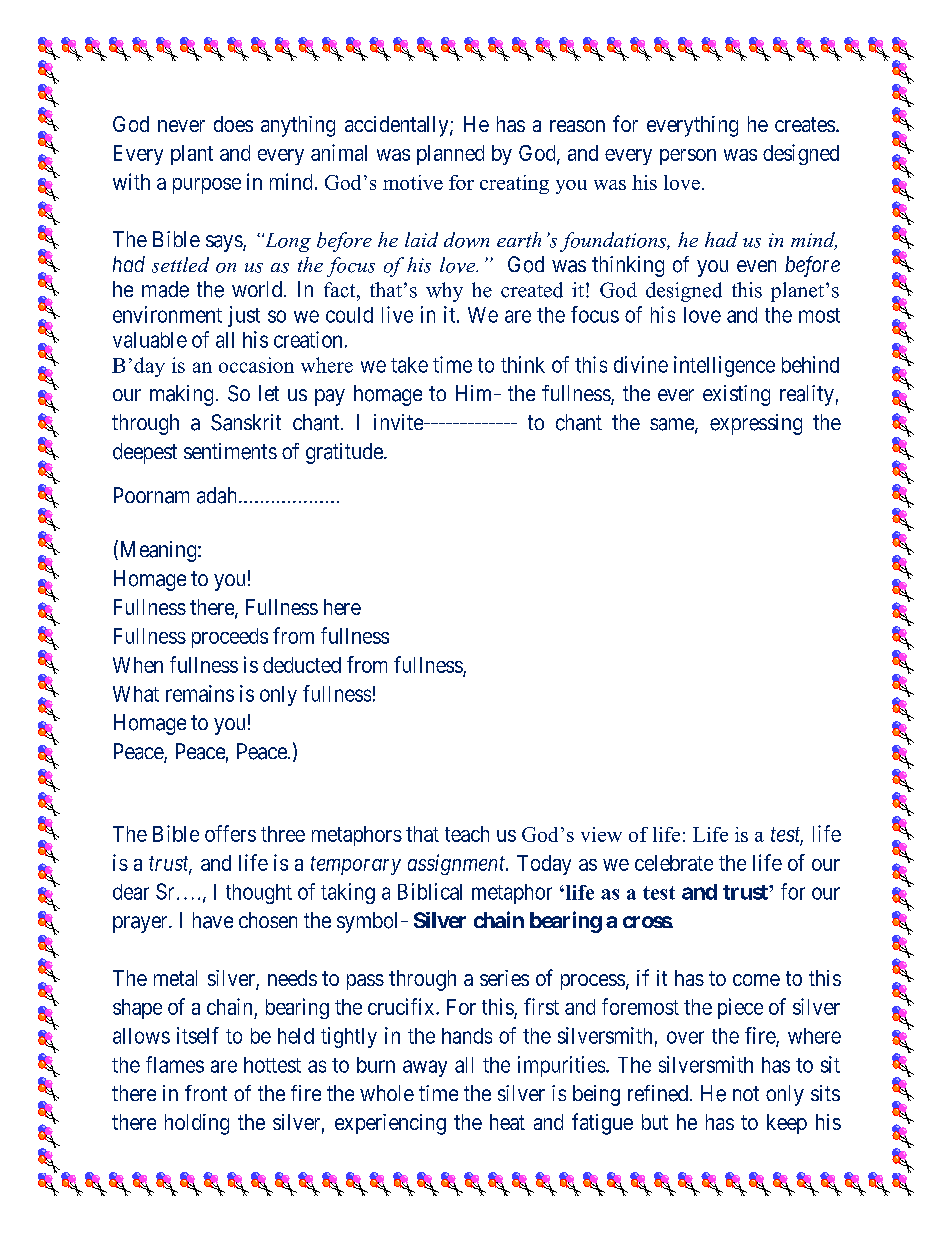 This screenshot has width=952, height=1233. I want to click on proceeds, so click(230, 638).
